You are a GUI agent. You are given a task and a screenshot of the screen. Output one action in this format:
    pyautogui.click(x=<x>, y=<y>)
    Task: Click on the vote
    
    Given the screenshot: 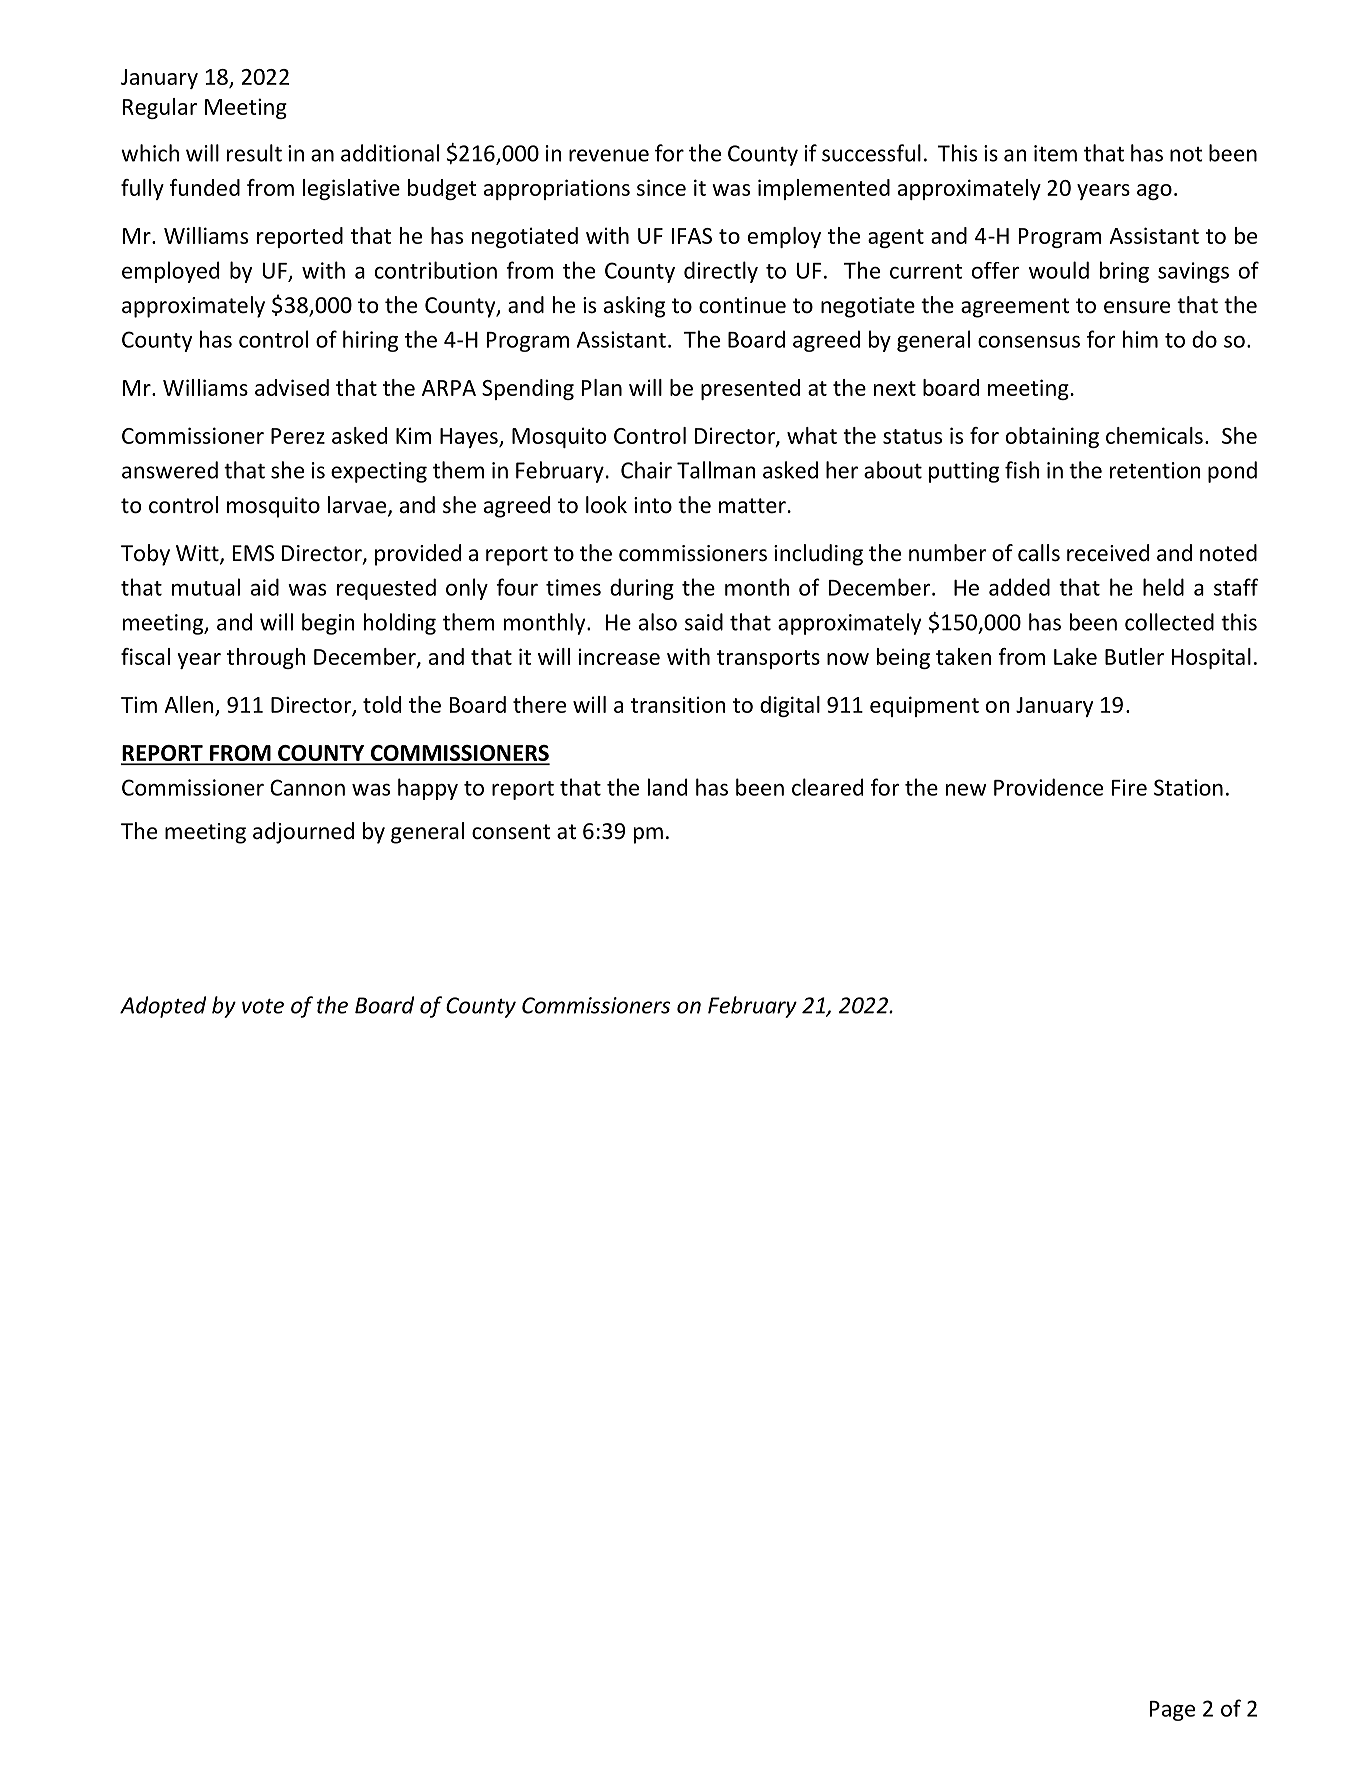 What is the action you would take?
    pyautogui.click(x=263, y=1006)
